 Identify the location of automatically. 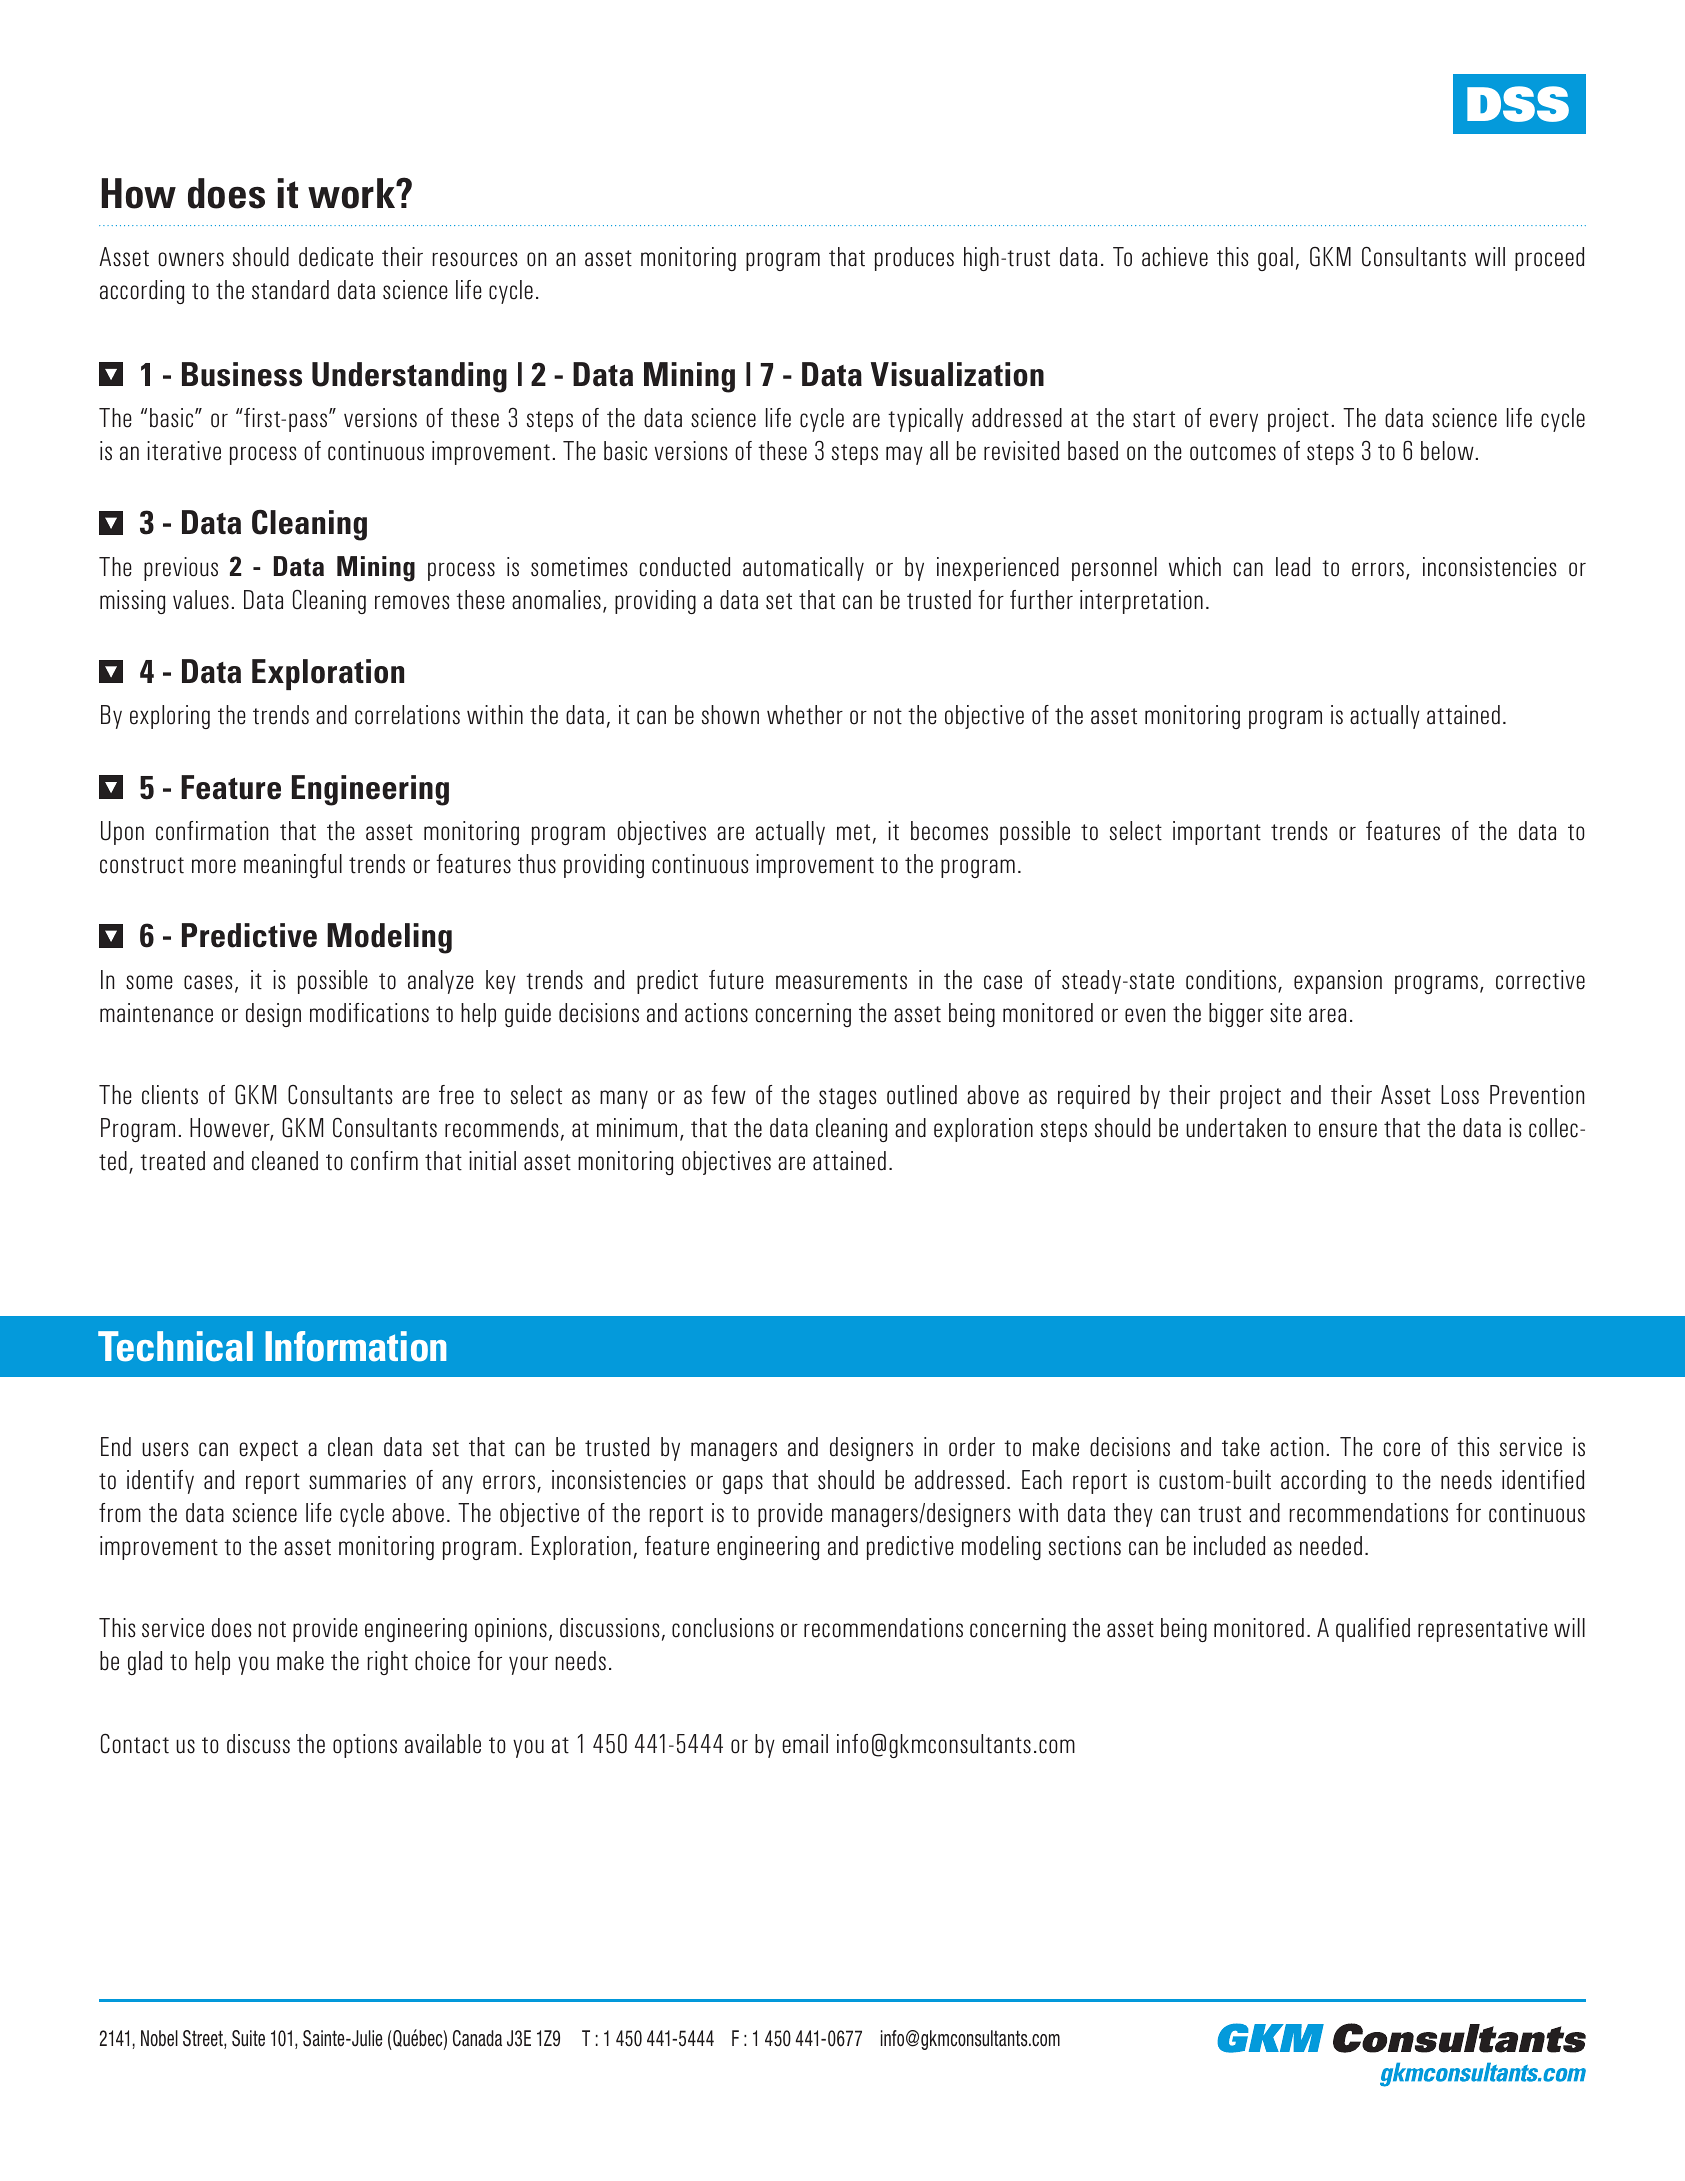
(803, 569).
